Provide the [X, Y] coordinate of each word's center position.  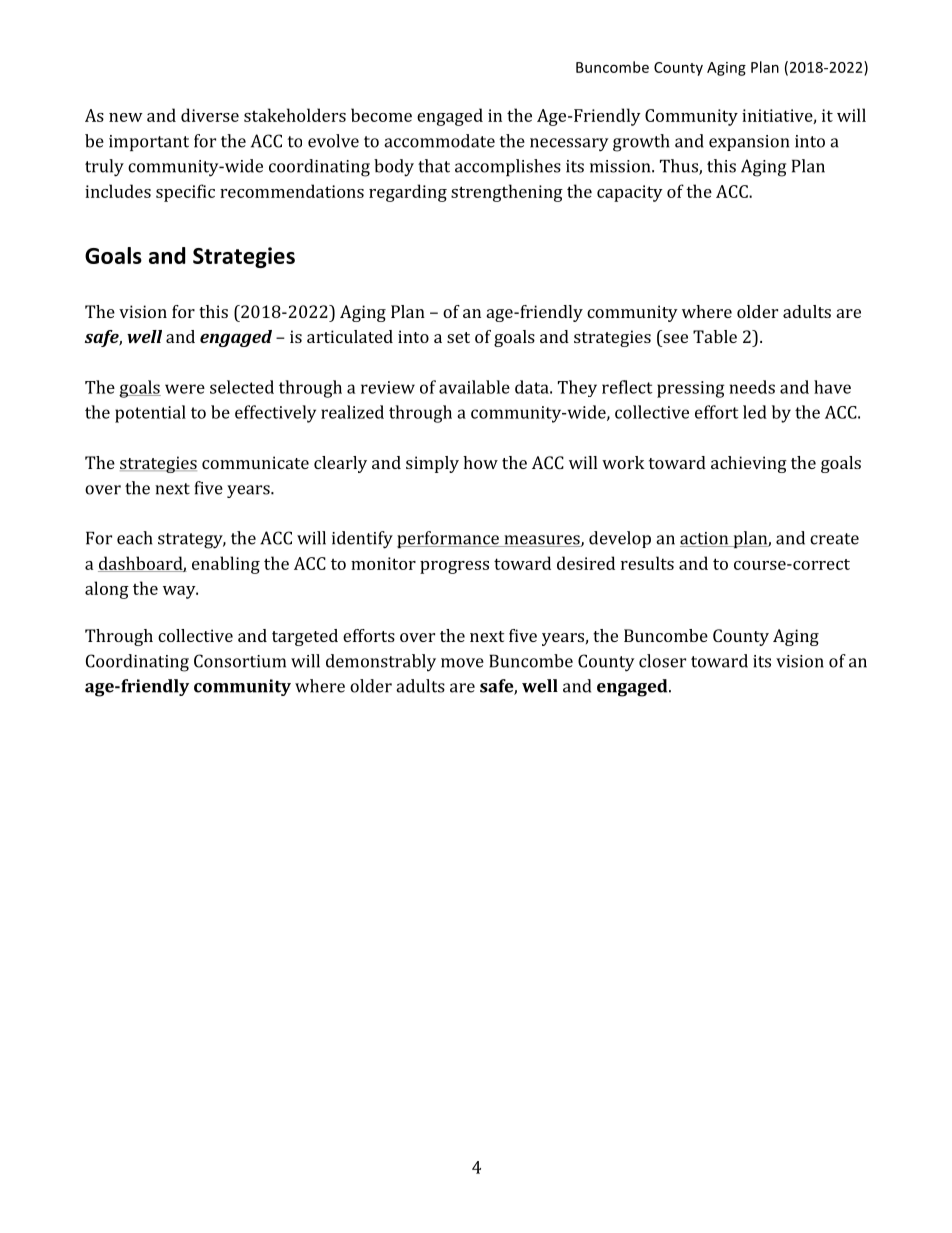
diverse [210, 115]
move [462, 663]
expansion [749, 143]
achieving [749, 464]
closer [662, 661]
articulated [350, 336]
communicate [255, 462]
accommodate [439, 141]
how [480, 462]
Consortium [240, 661]
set [458, 337]
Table [715, 336]
